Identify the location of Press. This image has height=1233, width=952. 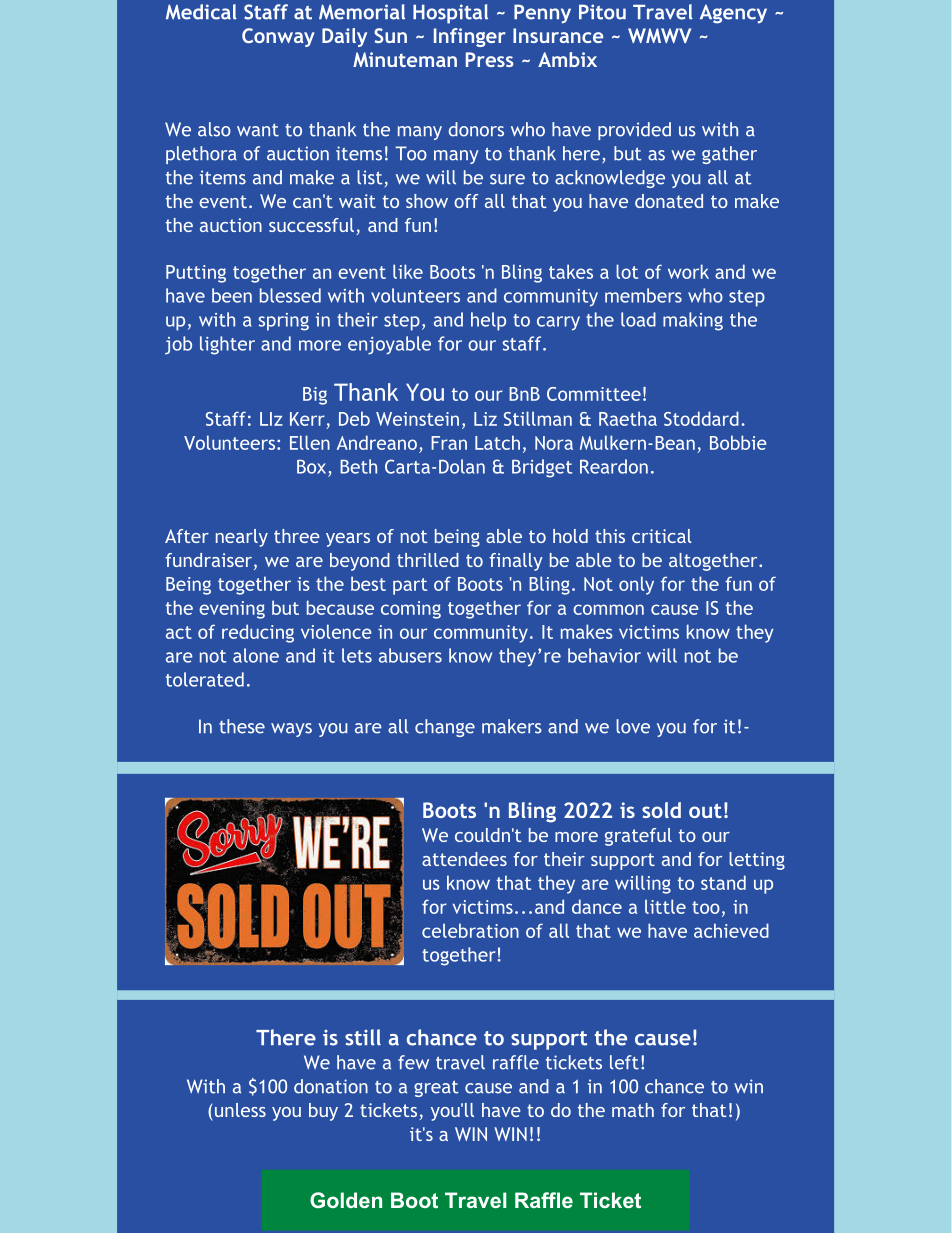
(490, 59).
